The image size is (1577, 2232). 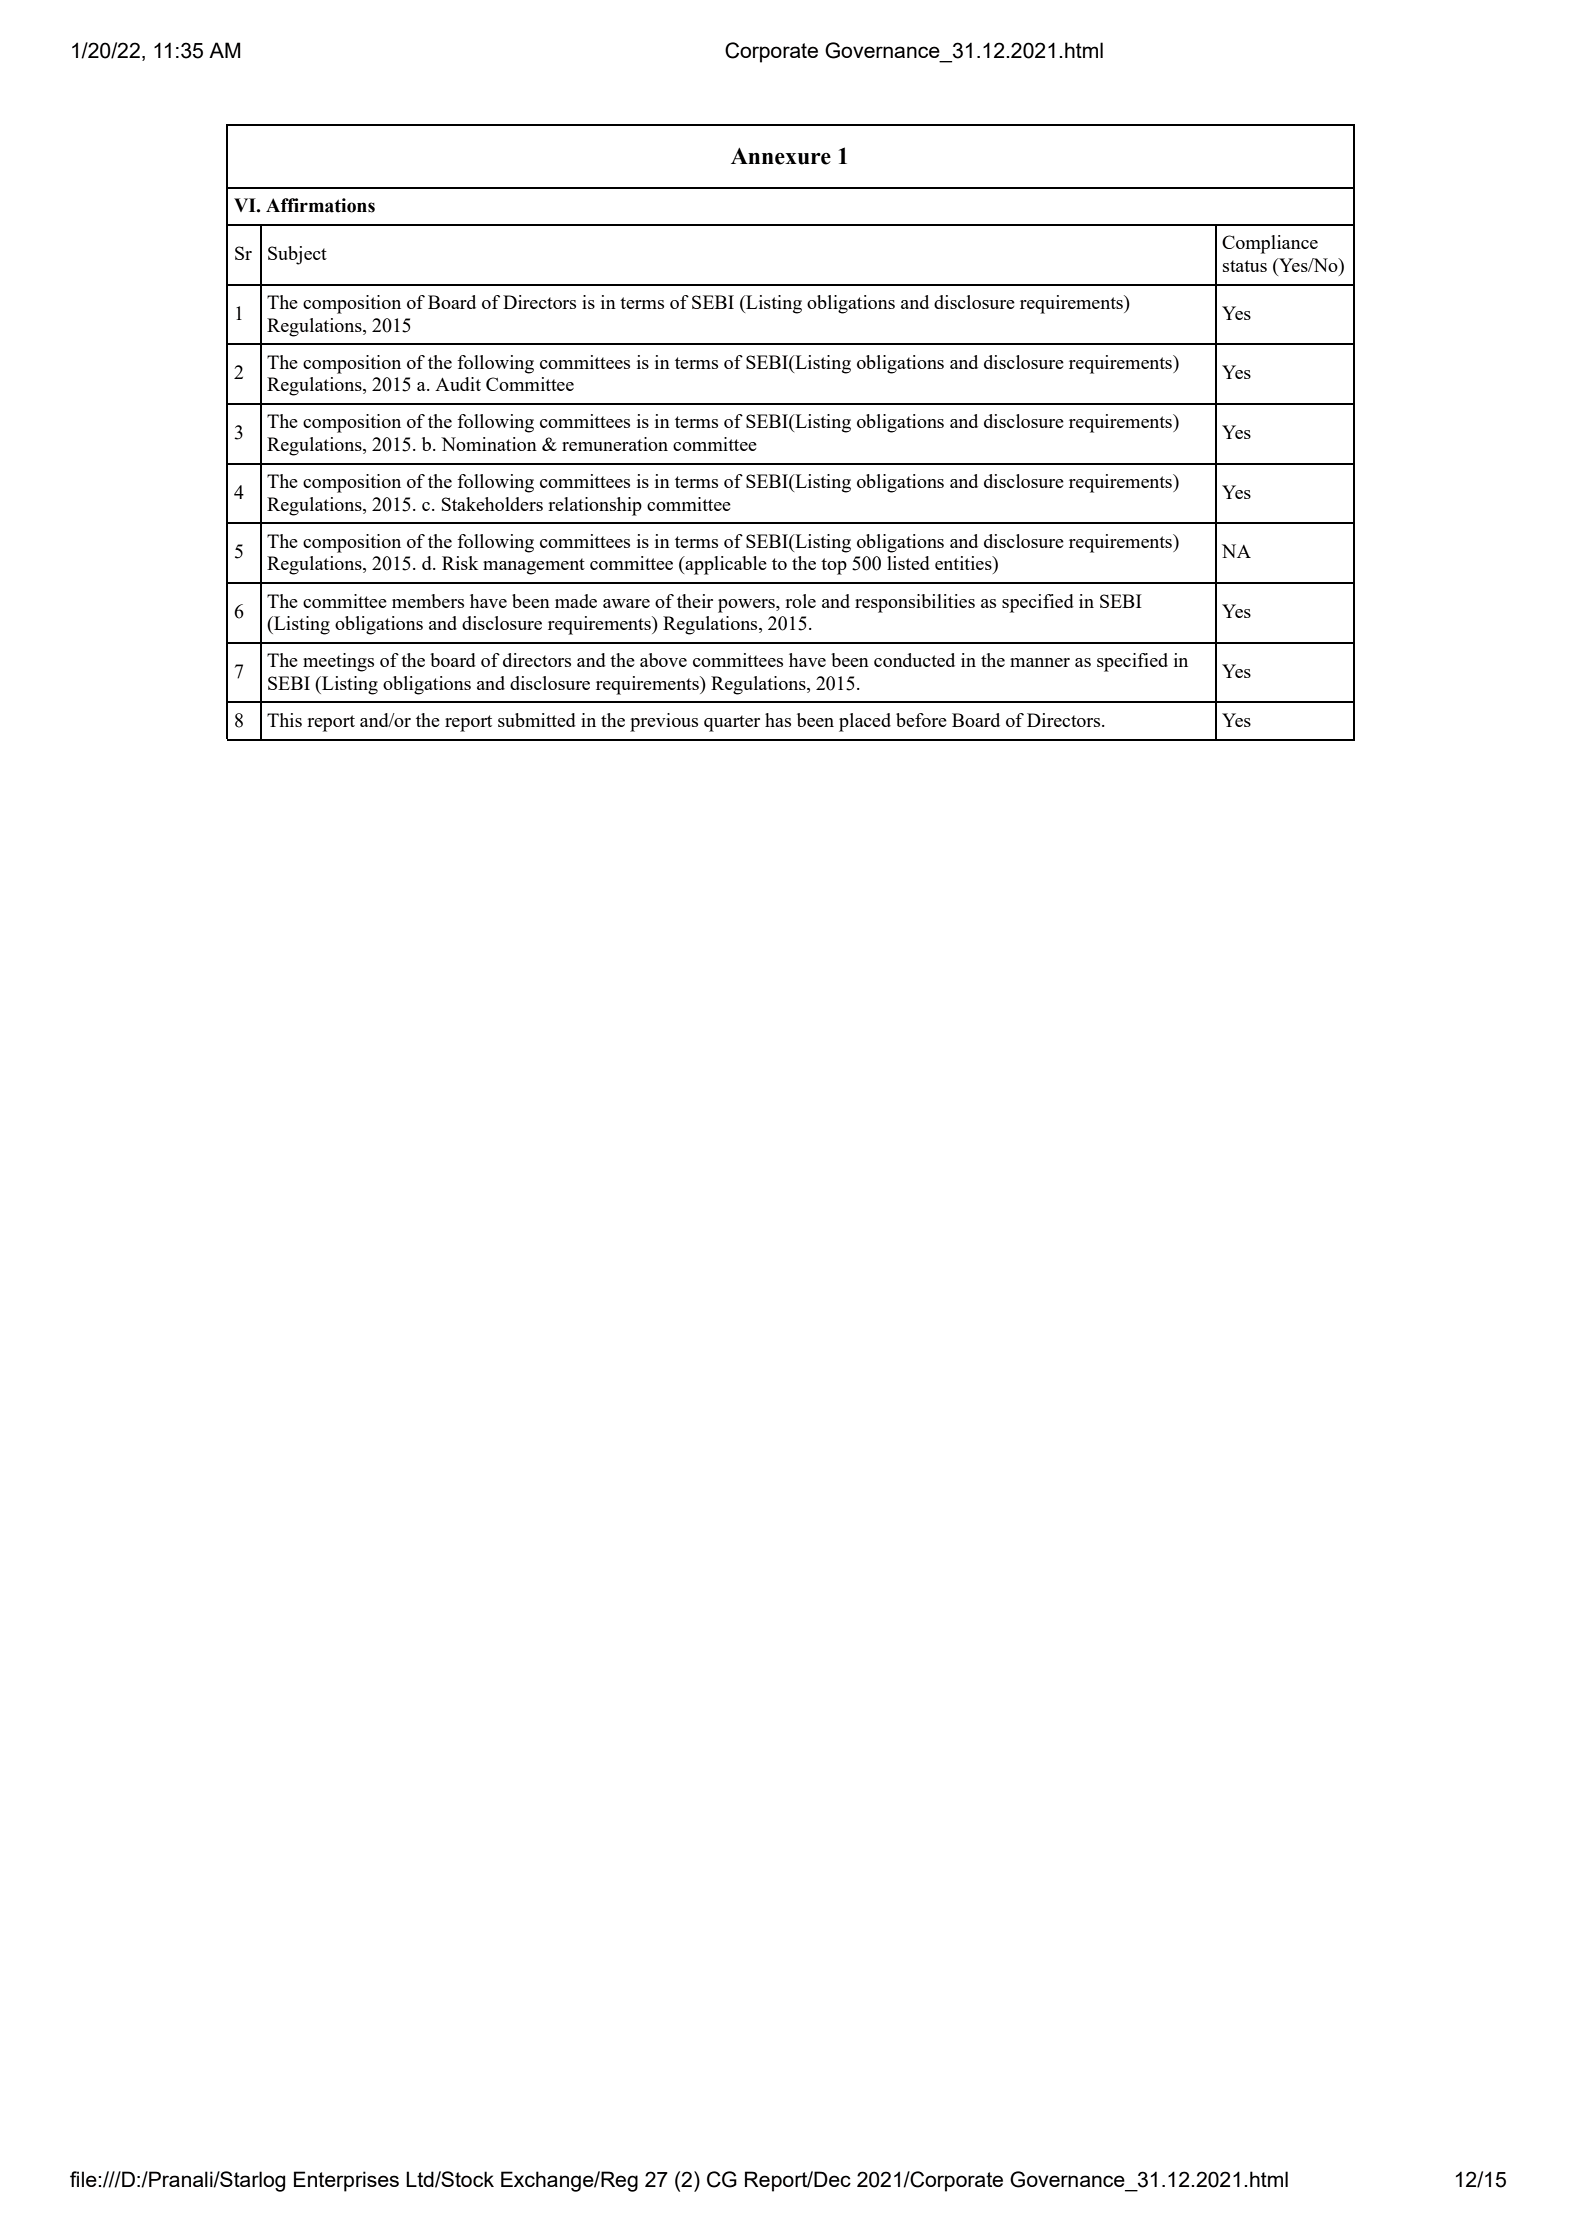 What do you see at coordinates (338, 662) in the screenshot?
I see `meetings` at bounding box center [338, 662].
